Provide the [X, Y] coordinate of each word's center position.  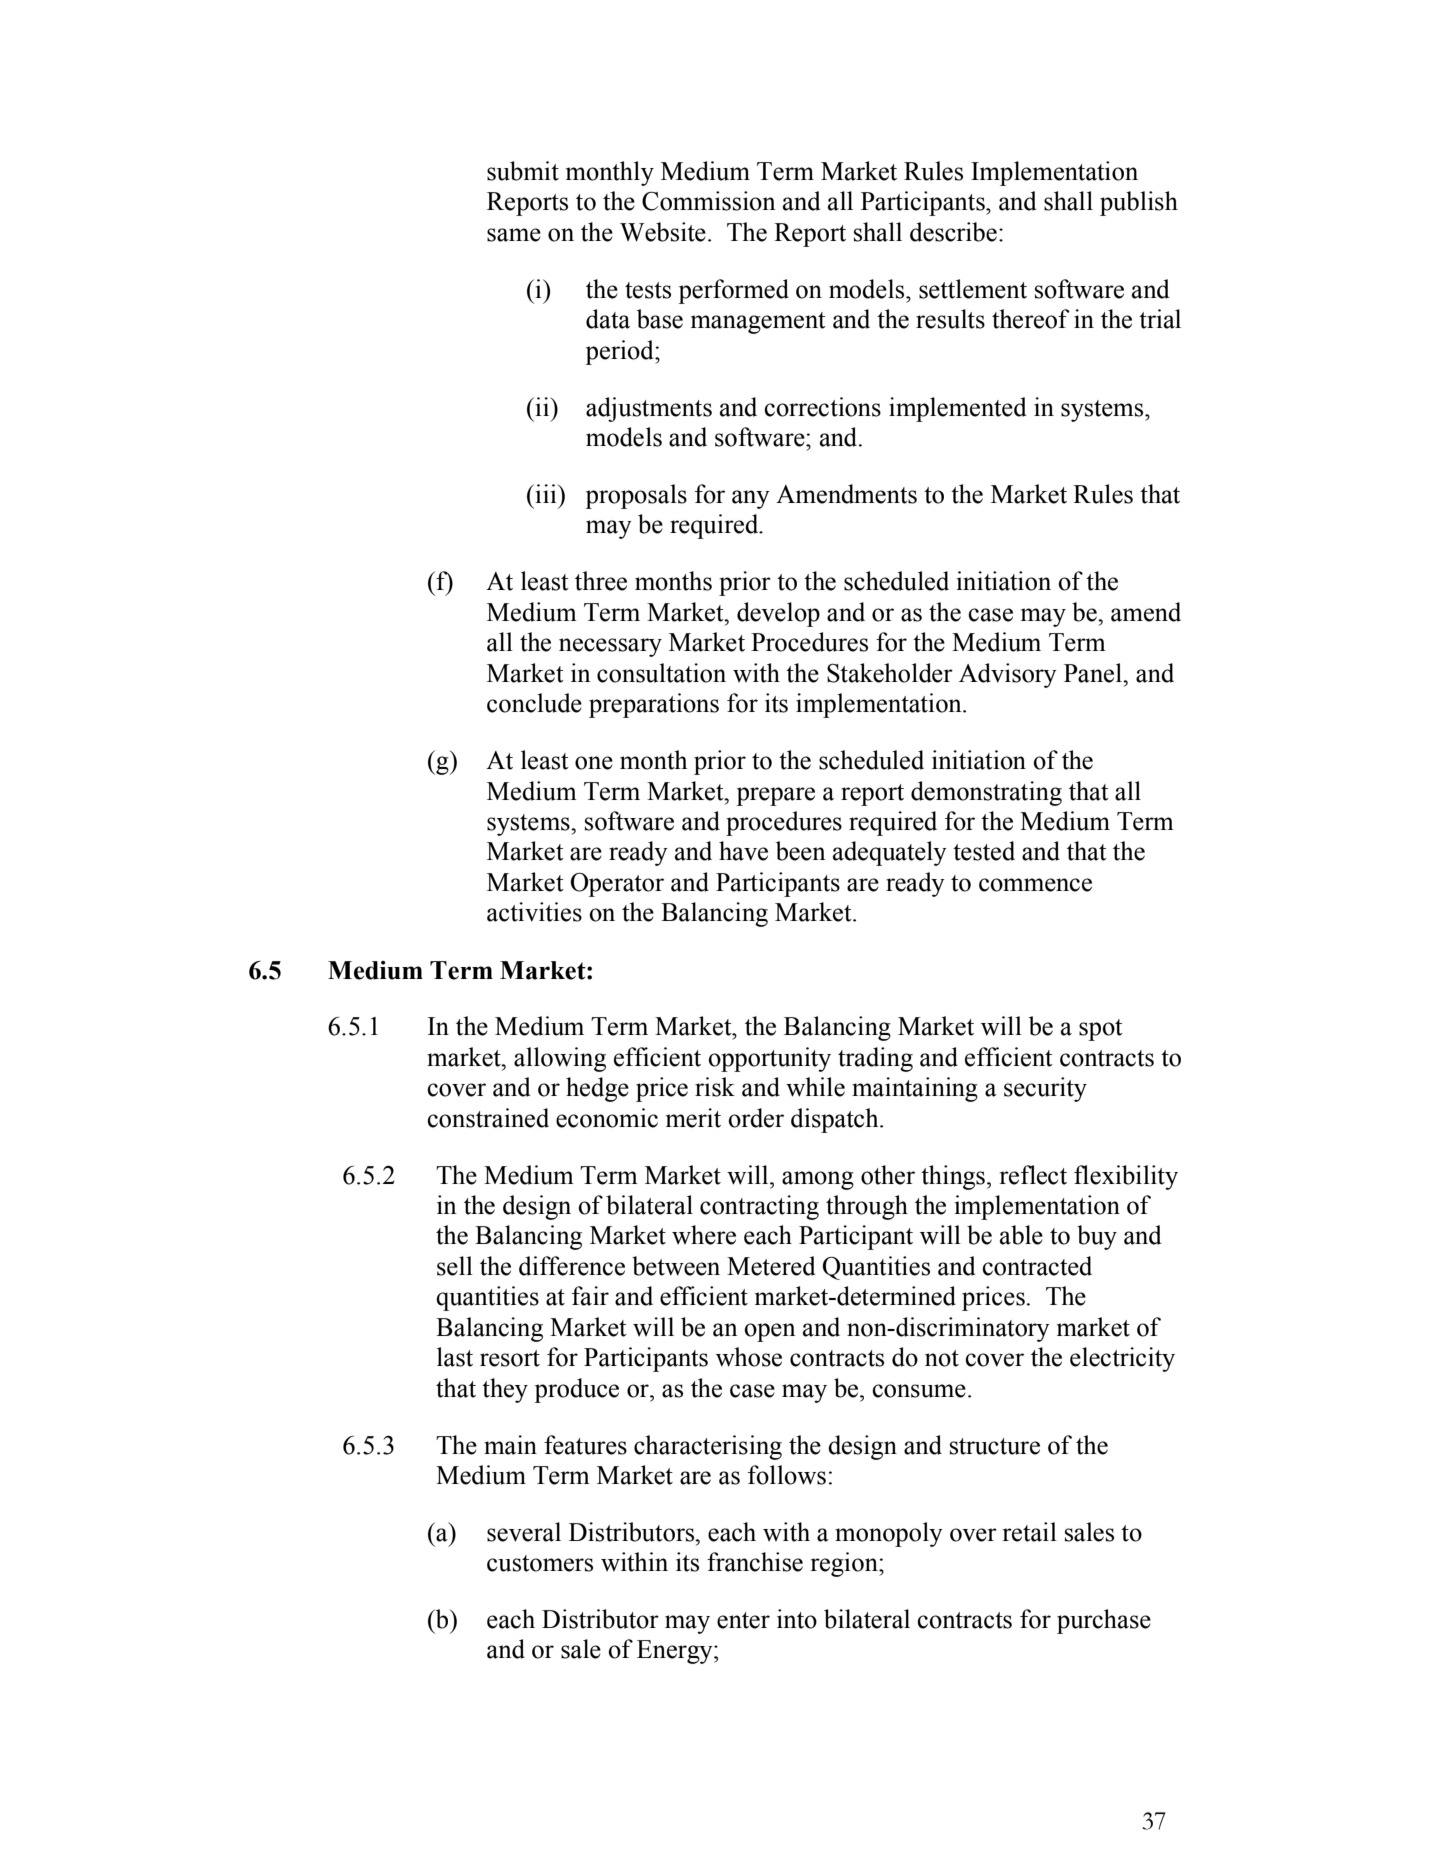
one [594, 763]
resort [510, 1358]
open [770, 1332]
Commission [709, 201]
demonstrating [986, 793]
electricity [1122, 1359]
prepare [775, 796]
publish [1139, 203]
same [514, 235]
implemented [958, 409]
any [751, 499]
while [815, 1087]
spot [1101, 1030]
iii [546, 493]
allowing [560, 1059]
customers [540, 1563]
